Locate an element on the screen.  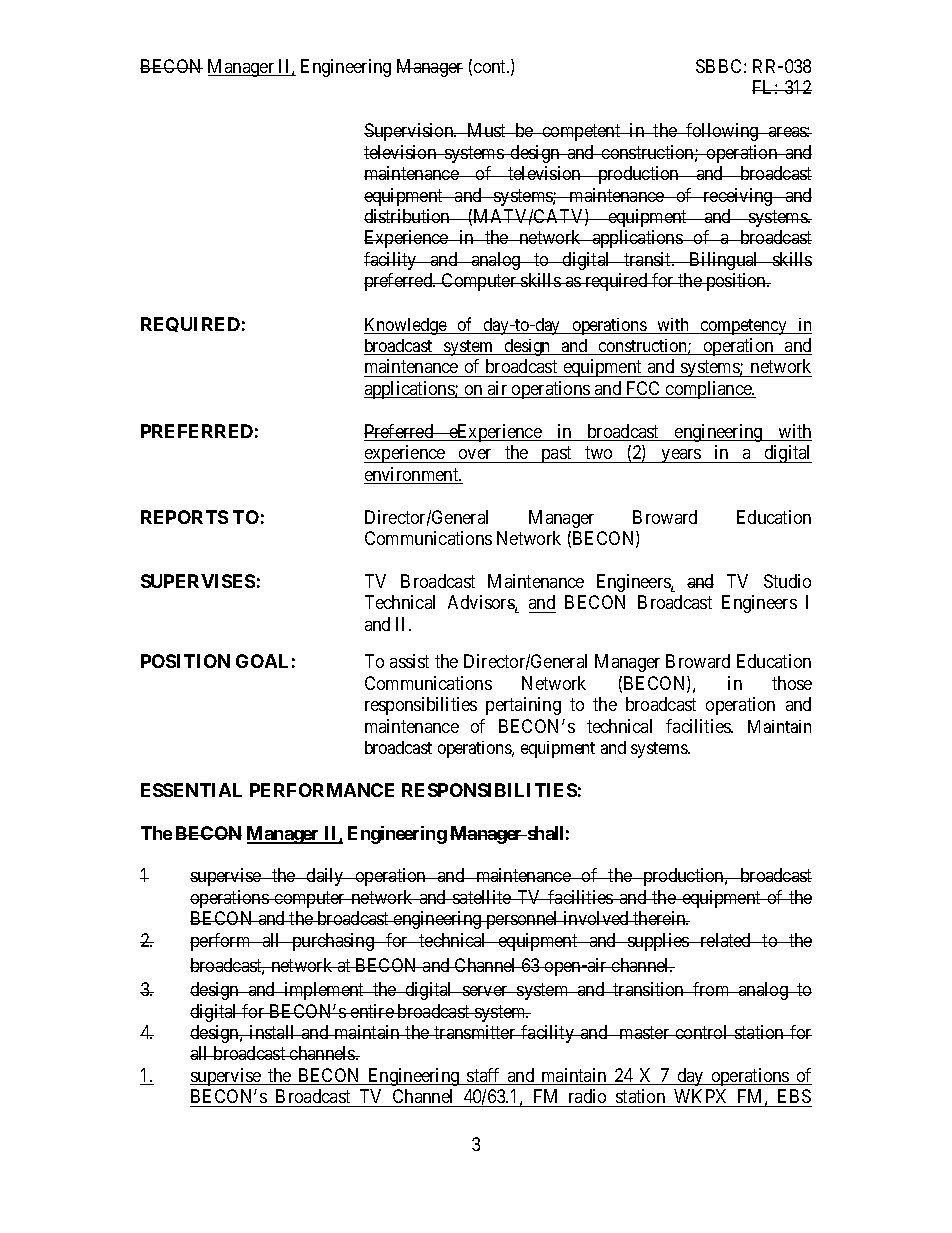
over is located at coordinates (475, 454).
